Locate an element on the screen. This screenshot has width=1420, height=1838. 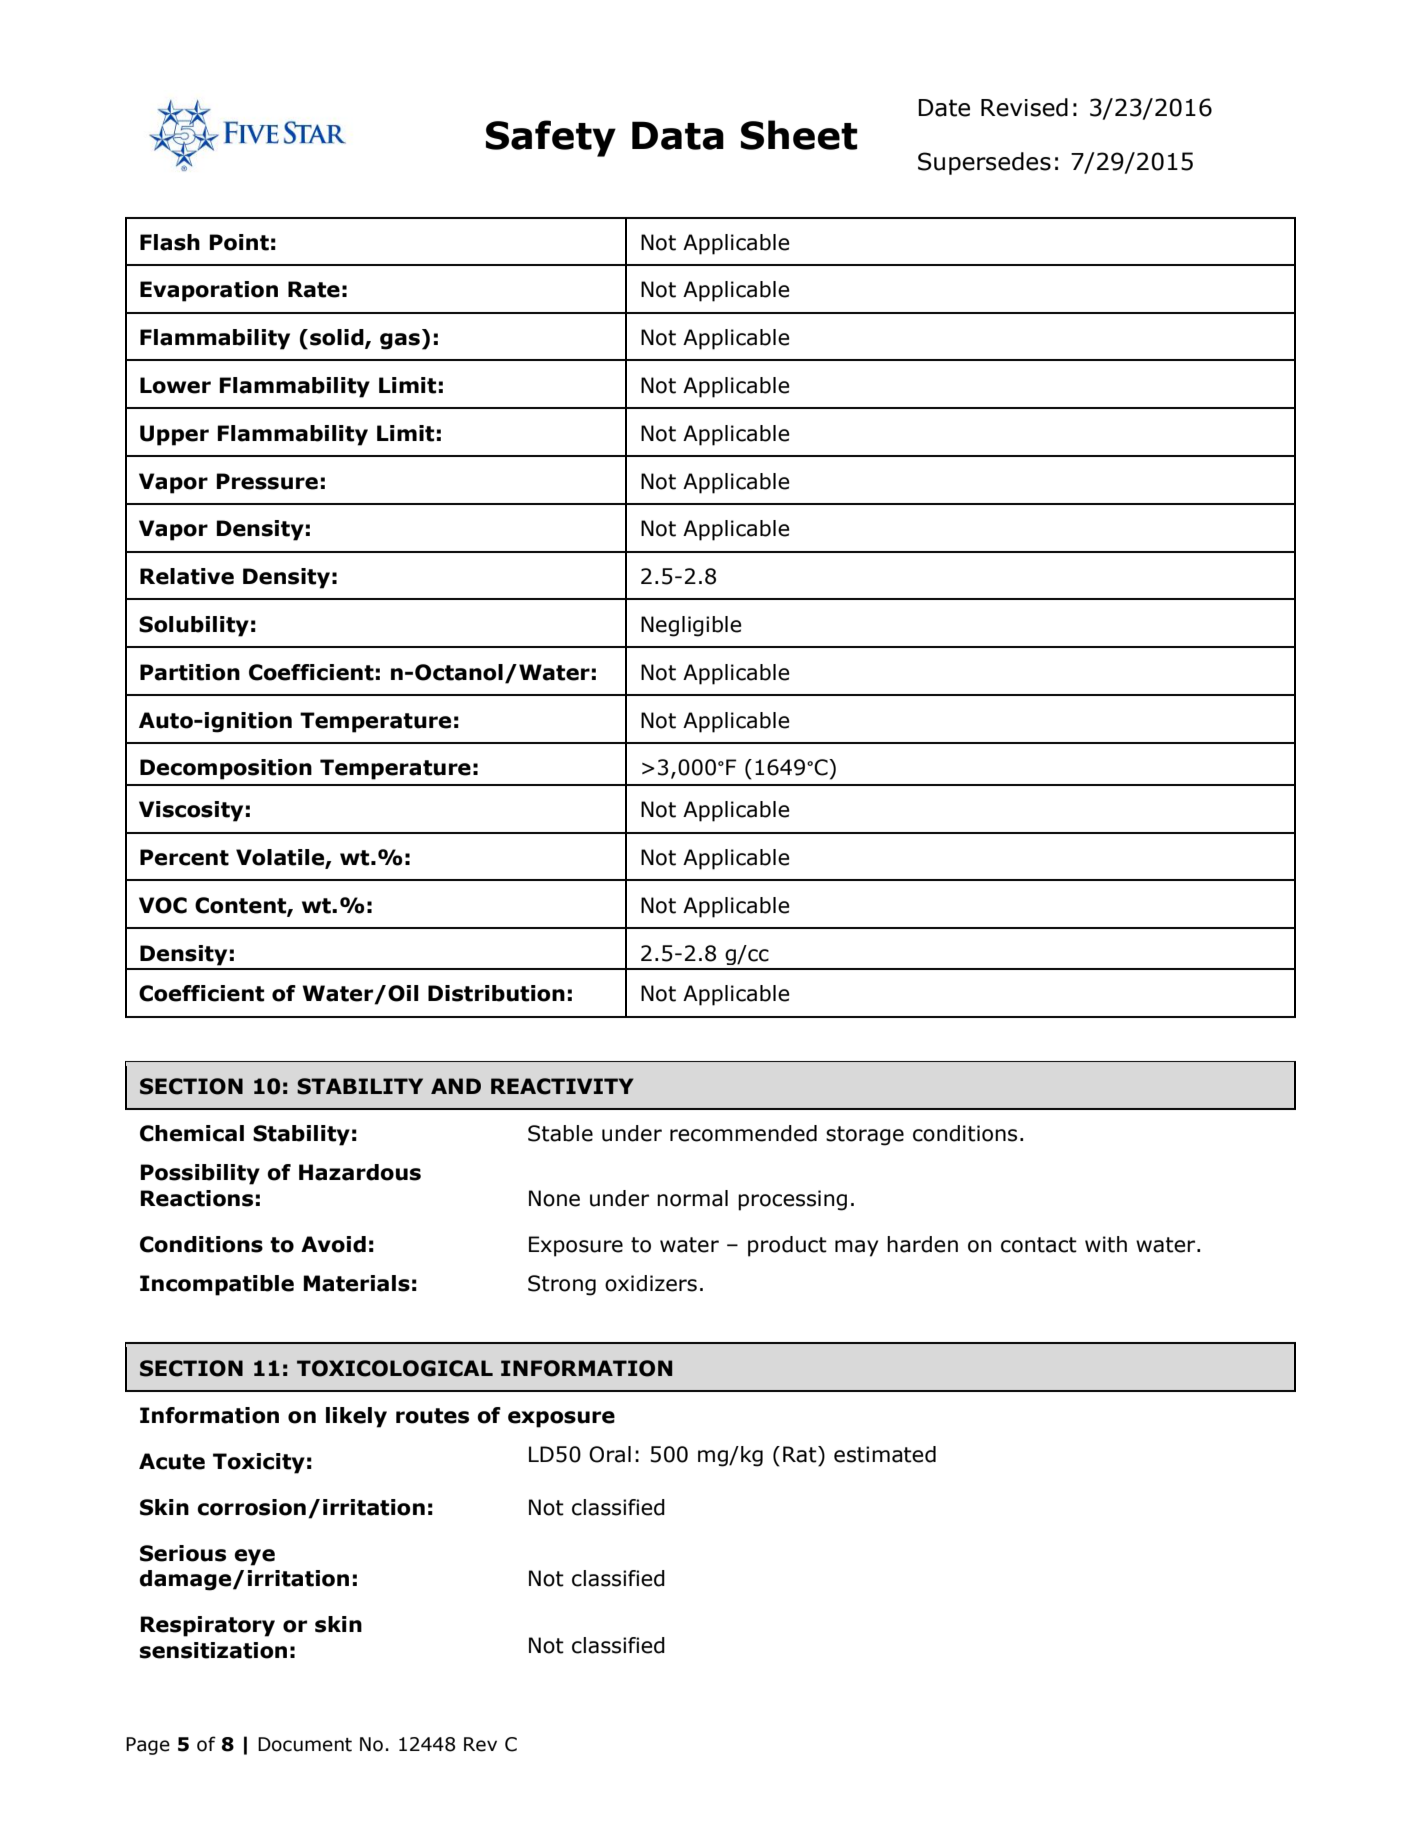
Distribution is located at coordinates (496, 993).
